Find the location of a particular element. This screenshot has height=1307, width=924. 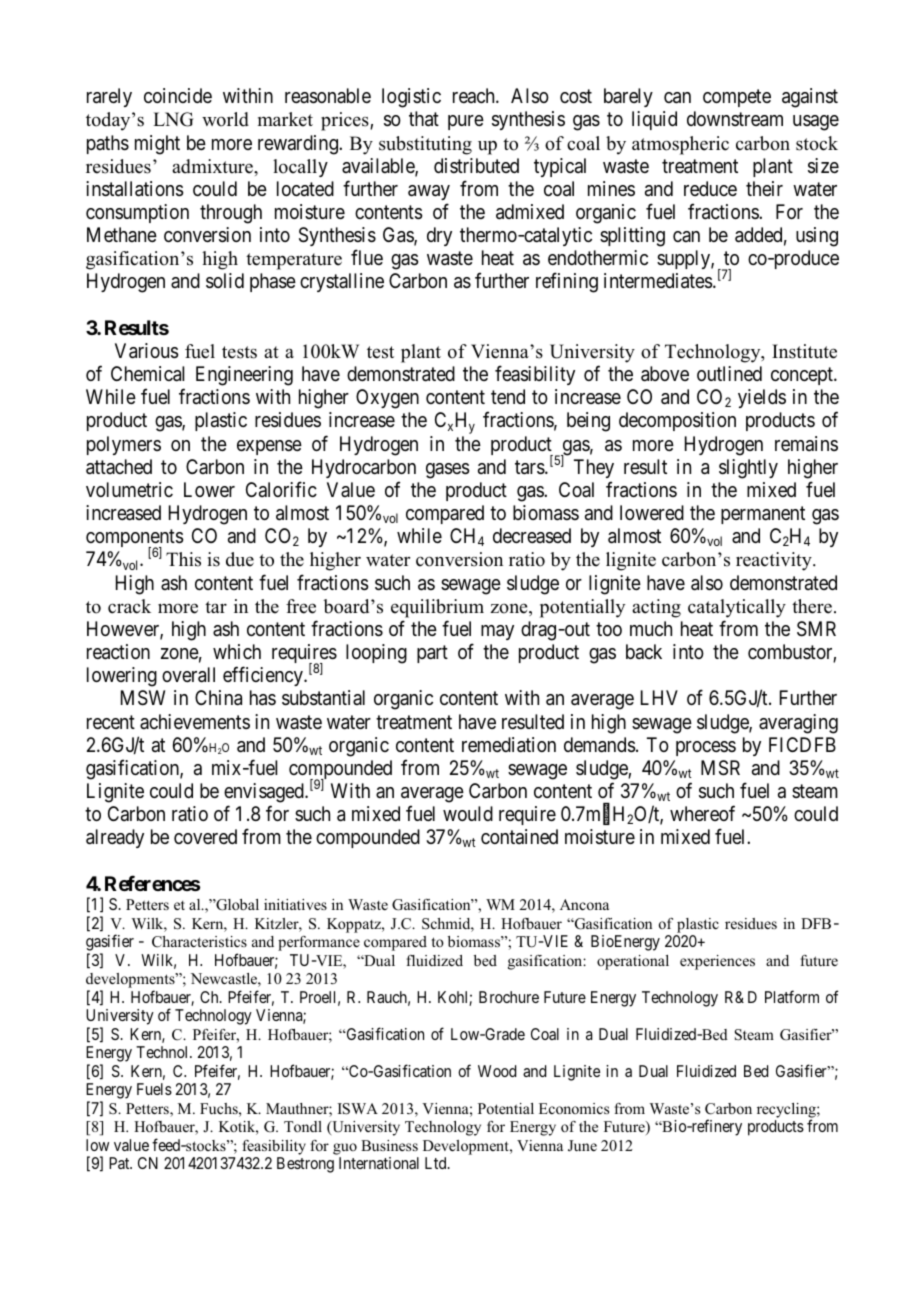

guo is located at coordinates (345, 1149).
